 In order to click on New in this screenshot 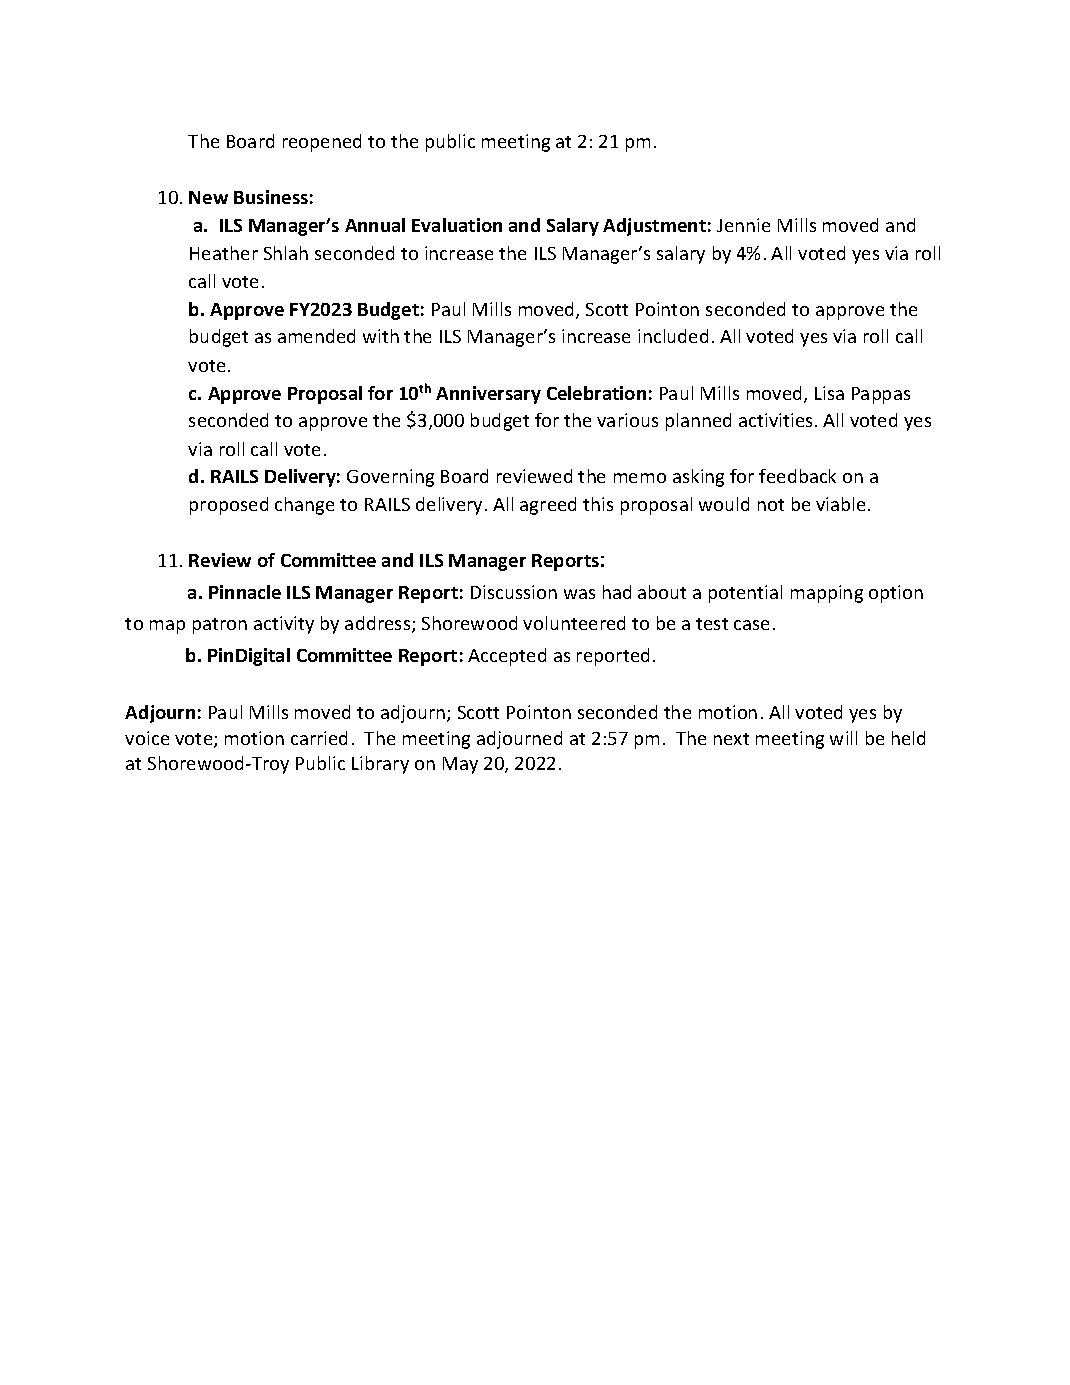, I will do `click(208, 197)`.
